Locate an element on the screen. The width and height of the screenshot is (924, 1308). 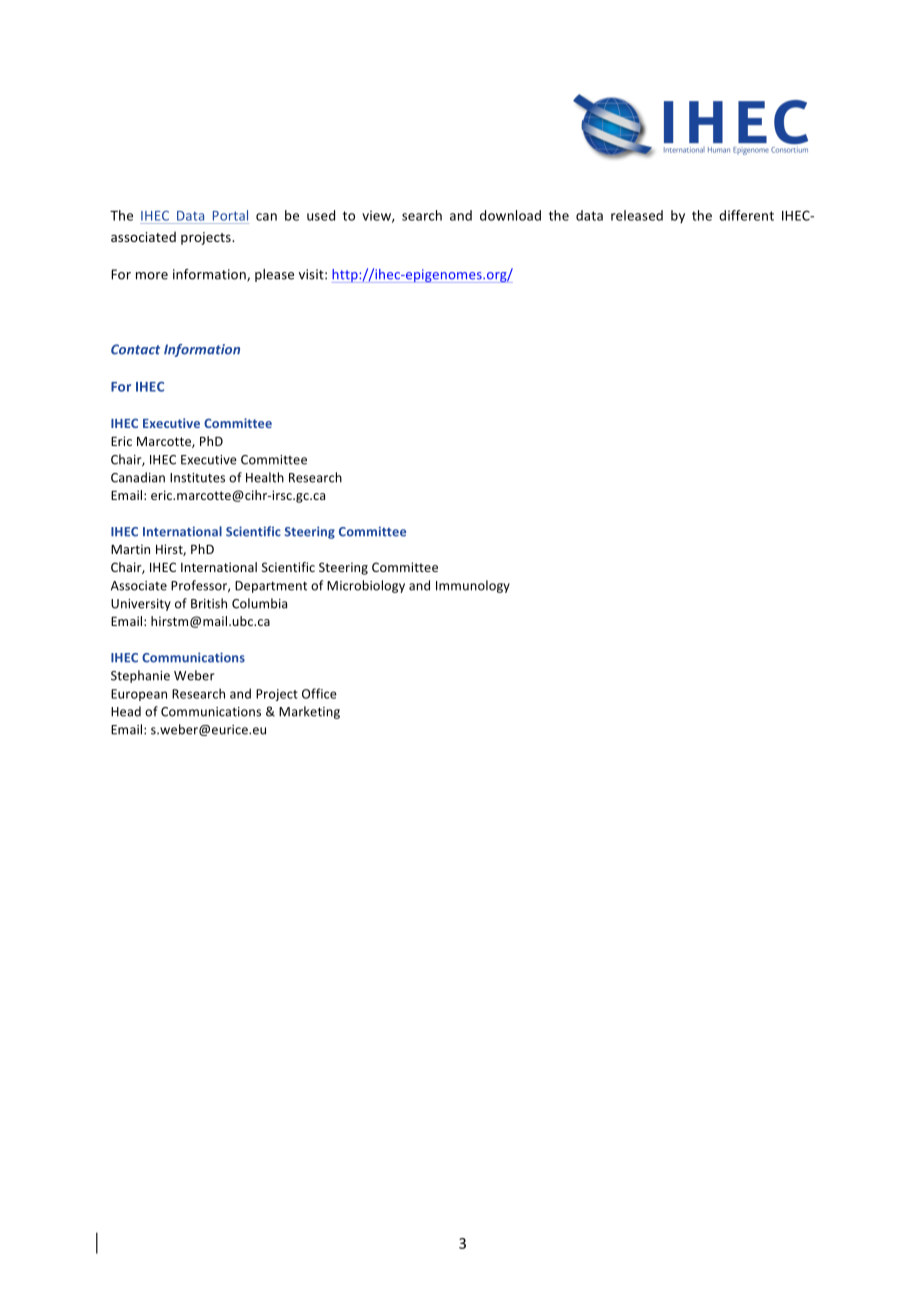
Institutes is located at coordinates (197, 478).
